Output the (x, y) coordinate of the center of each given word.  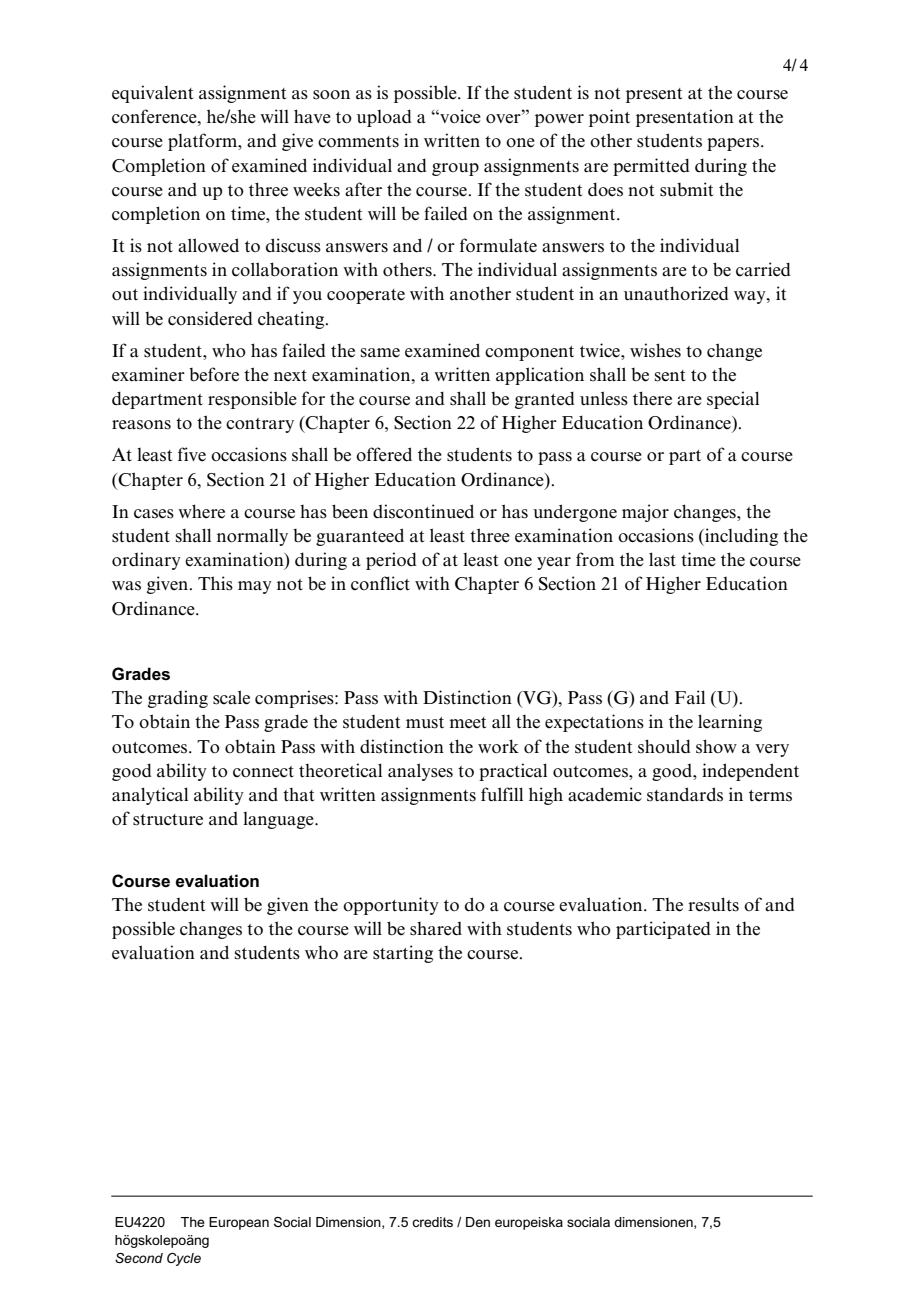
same (380, 353)
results (713, 904)
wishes (655, 350)
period (391, 561)
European (239, 1223)
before (214, 374)
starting (403, 954)
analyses (420, 772)
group (455, 169)
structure (168, 820)
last (662, 559)
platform (204, 142)
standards (685, 794)
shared (436, 929)
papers (734, 144)
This (215, 583)
